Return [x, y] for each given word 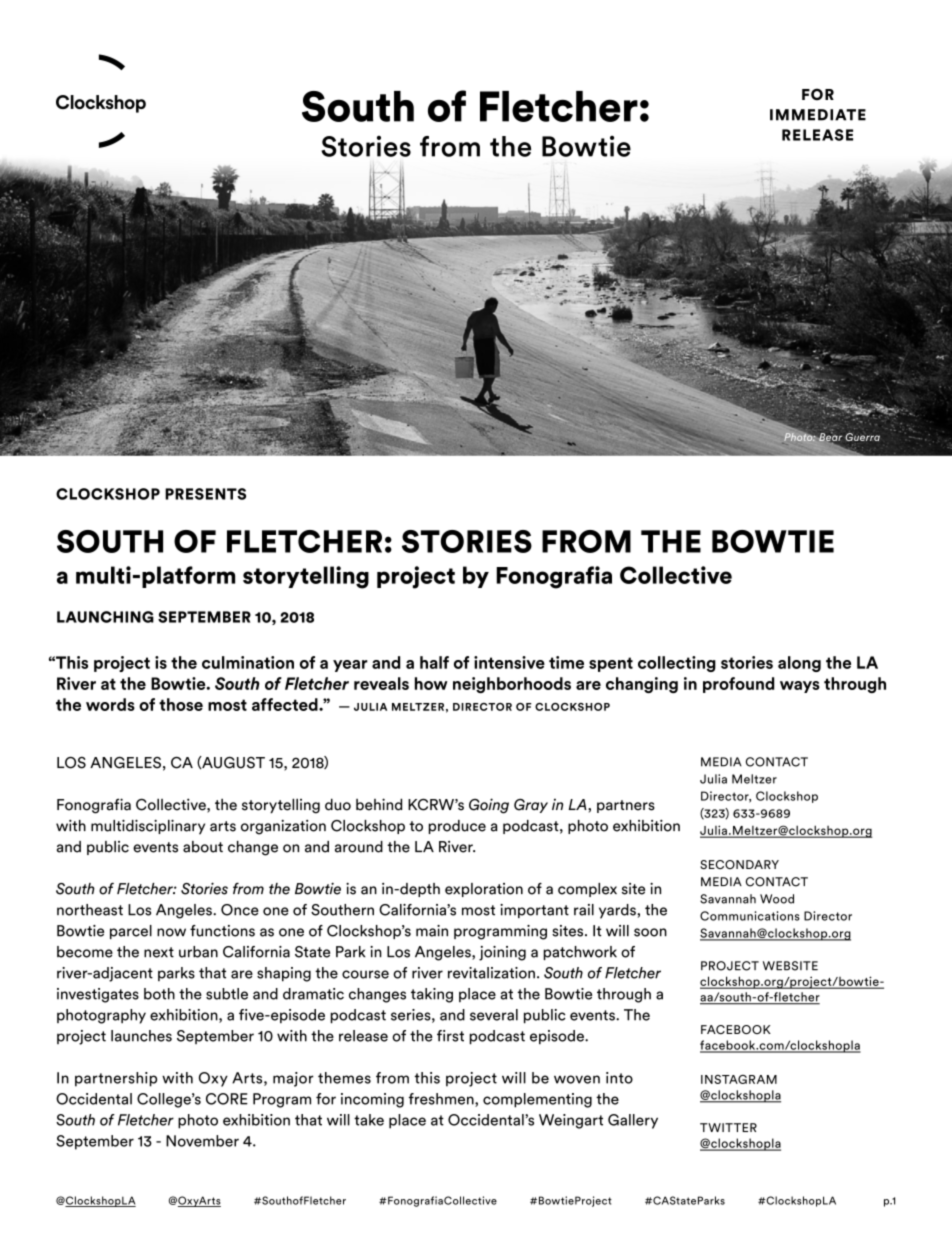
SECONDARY [739, 864]
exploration [484, 890]
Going [489, 806]
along [799, 664]
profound [738, 685]
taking [432, 995]
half [434, 662]
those [181, 704]
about [203, 847]
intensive [509, 662]
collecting [677, 664]
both [159, 994]
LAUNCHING [105, 617]
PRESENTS [205, 494]
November [202, 1141]
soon [650, 932]
